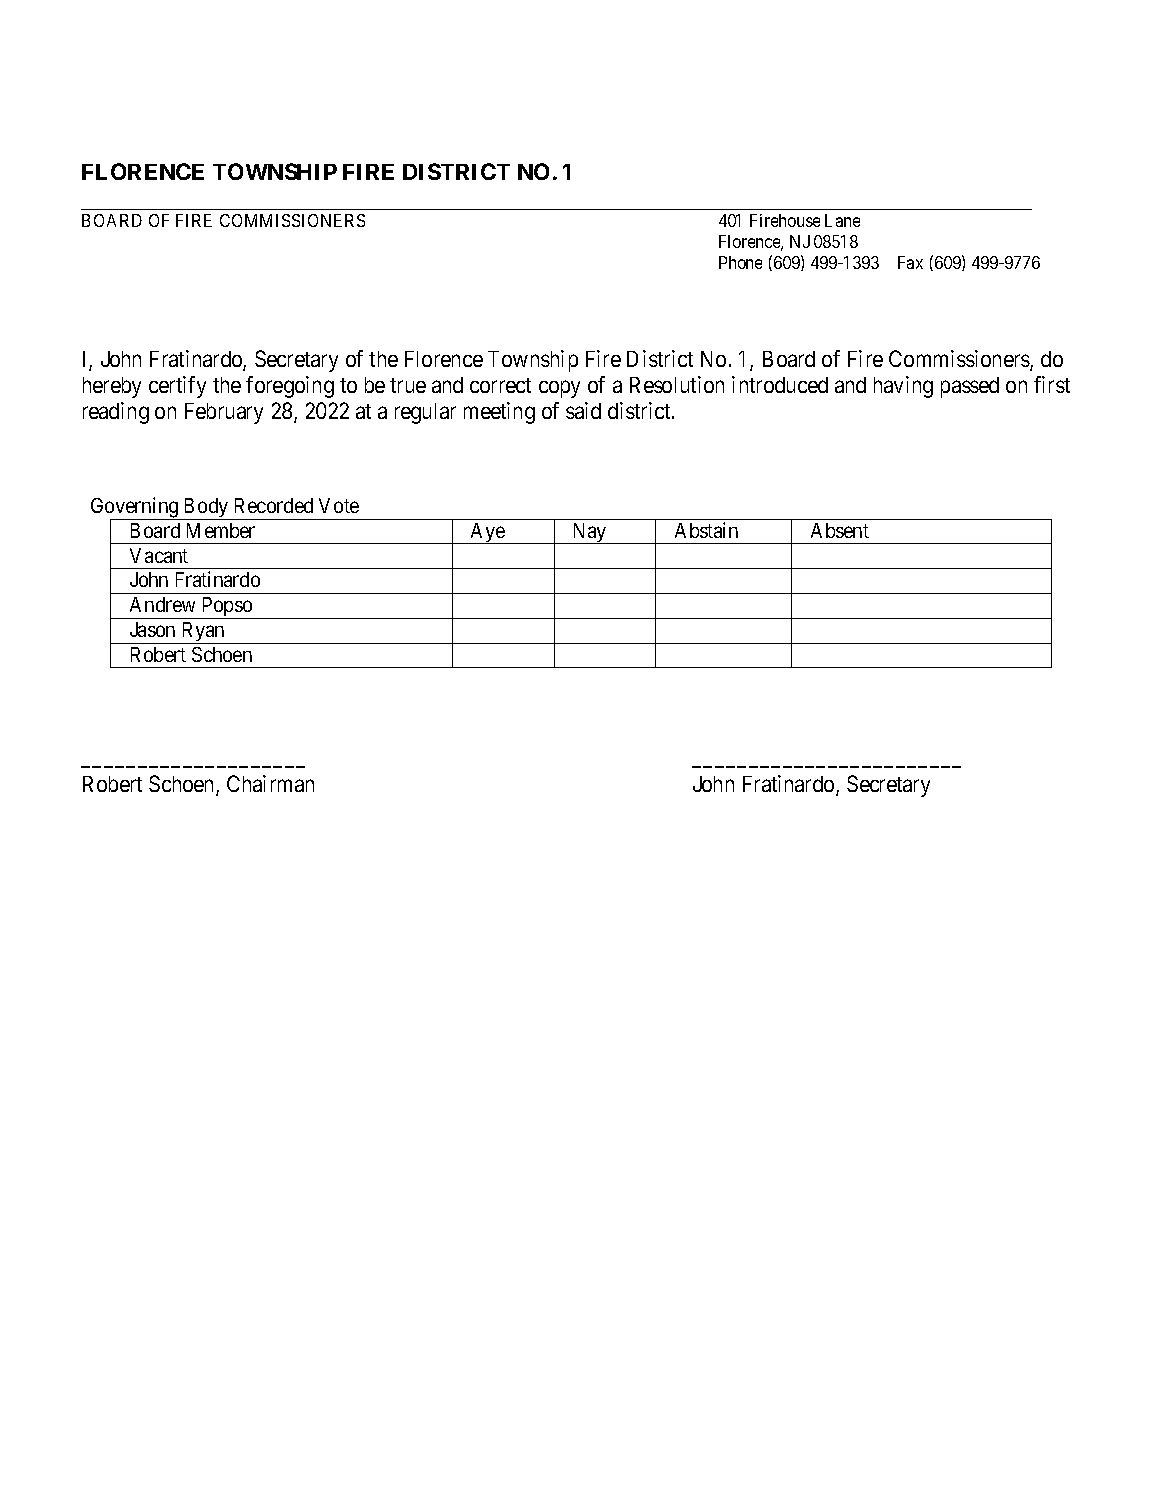 The width and height of the document is (1154, 1494). I want to click on Chairman, so click(270, 783).
